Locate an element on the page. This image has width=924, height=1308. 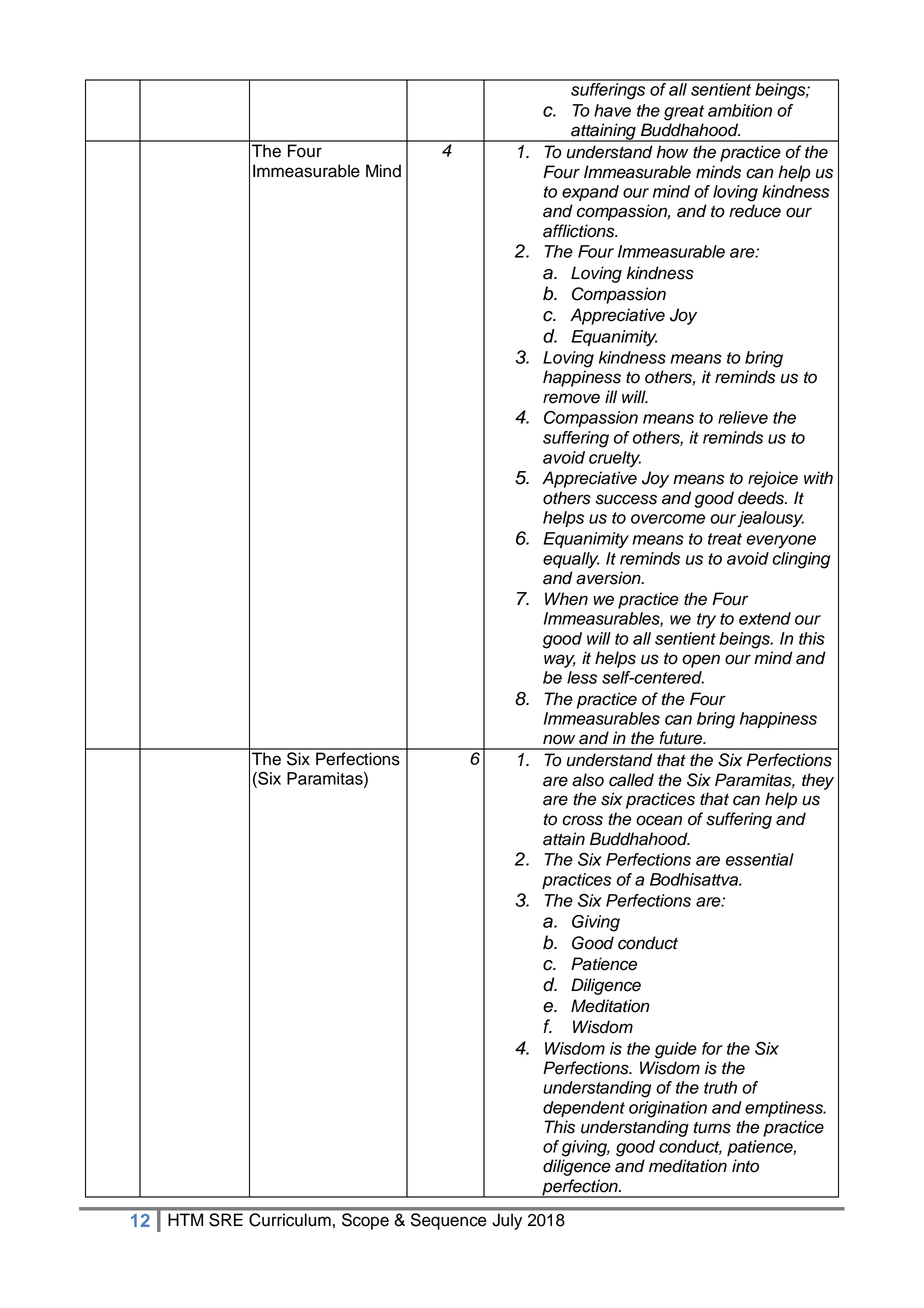
open is located at coordinates (701, 661).
